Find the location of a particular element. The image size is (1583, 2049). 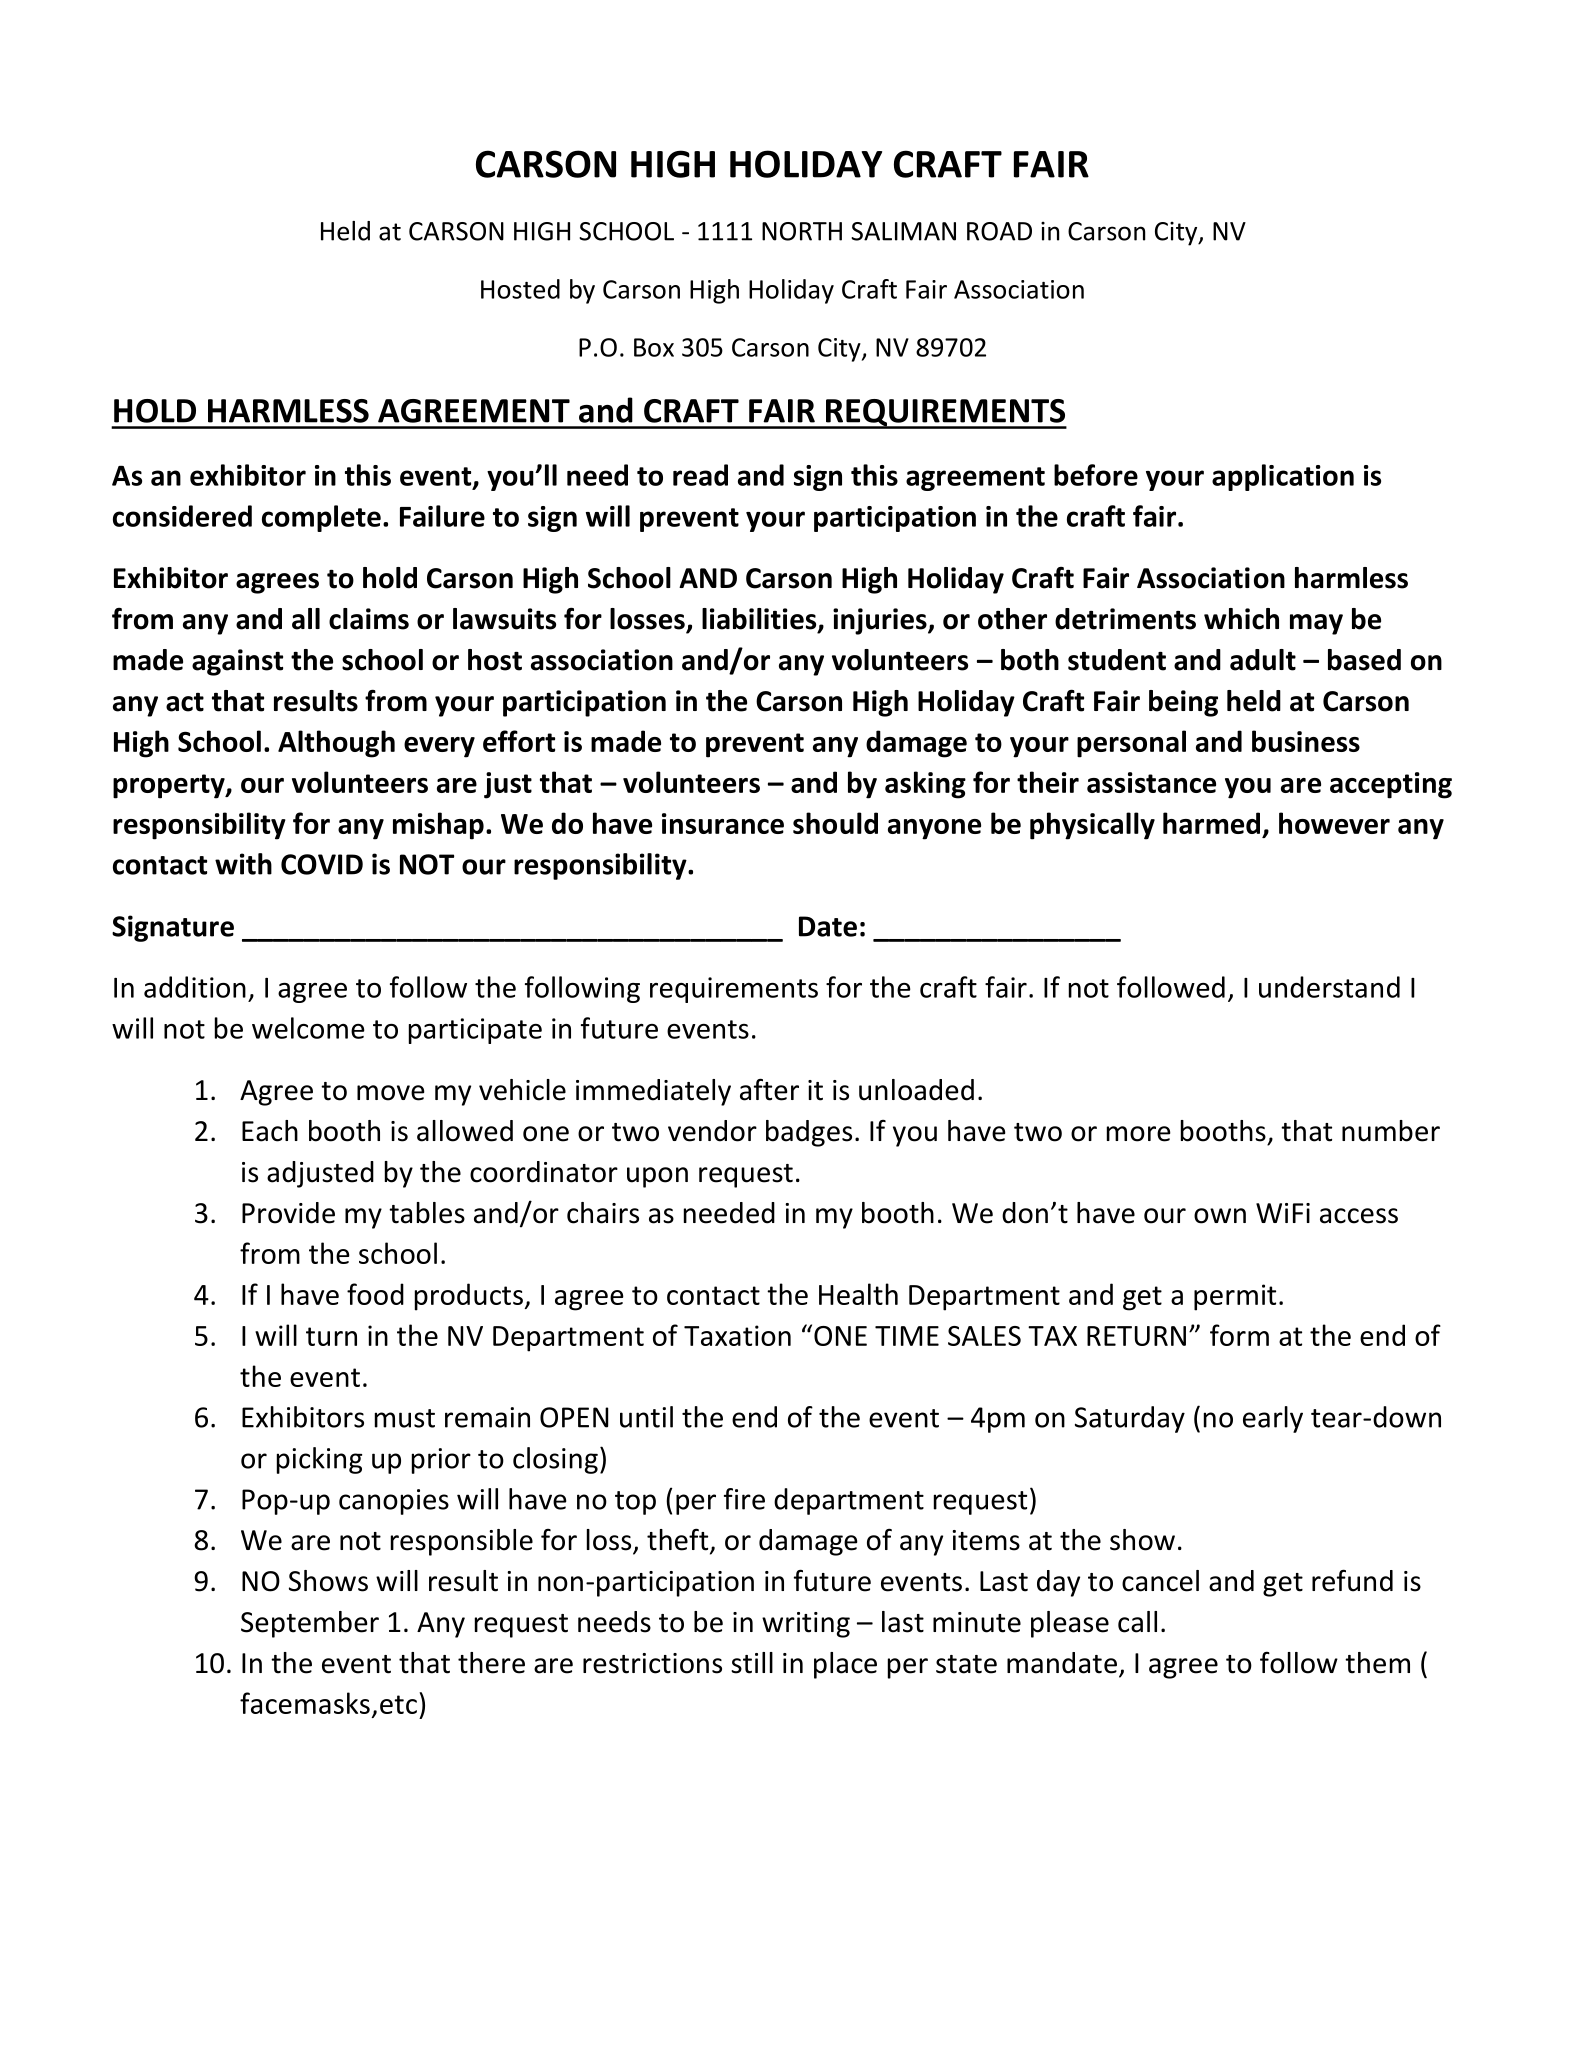

ROAD is located at coordinates (999, 231).
